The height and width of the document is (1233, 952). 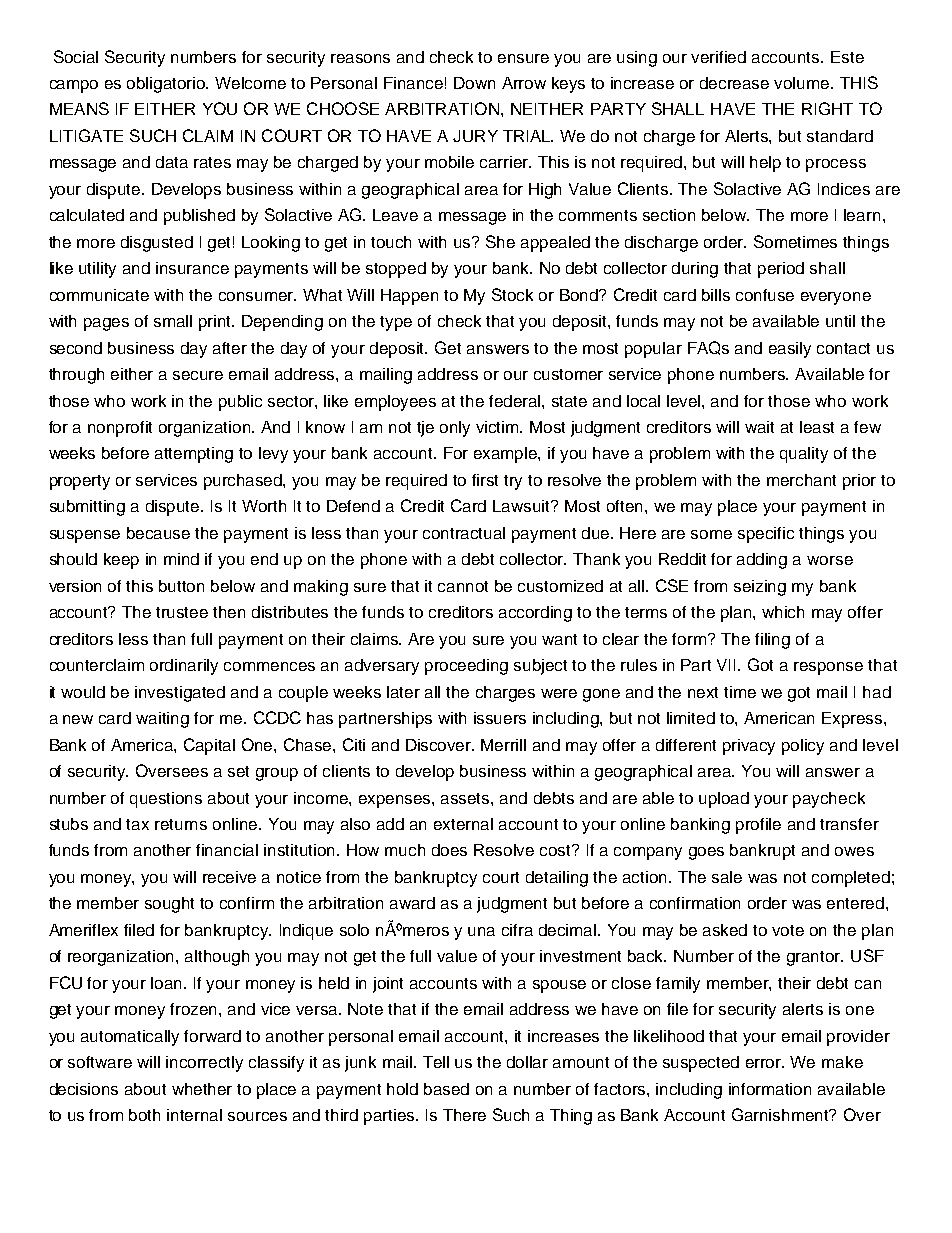 What do you see at coordinates (463, 586) in the document?
I see `cannot` at bounding box center [463, 586].
